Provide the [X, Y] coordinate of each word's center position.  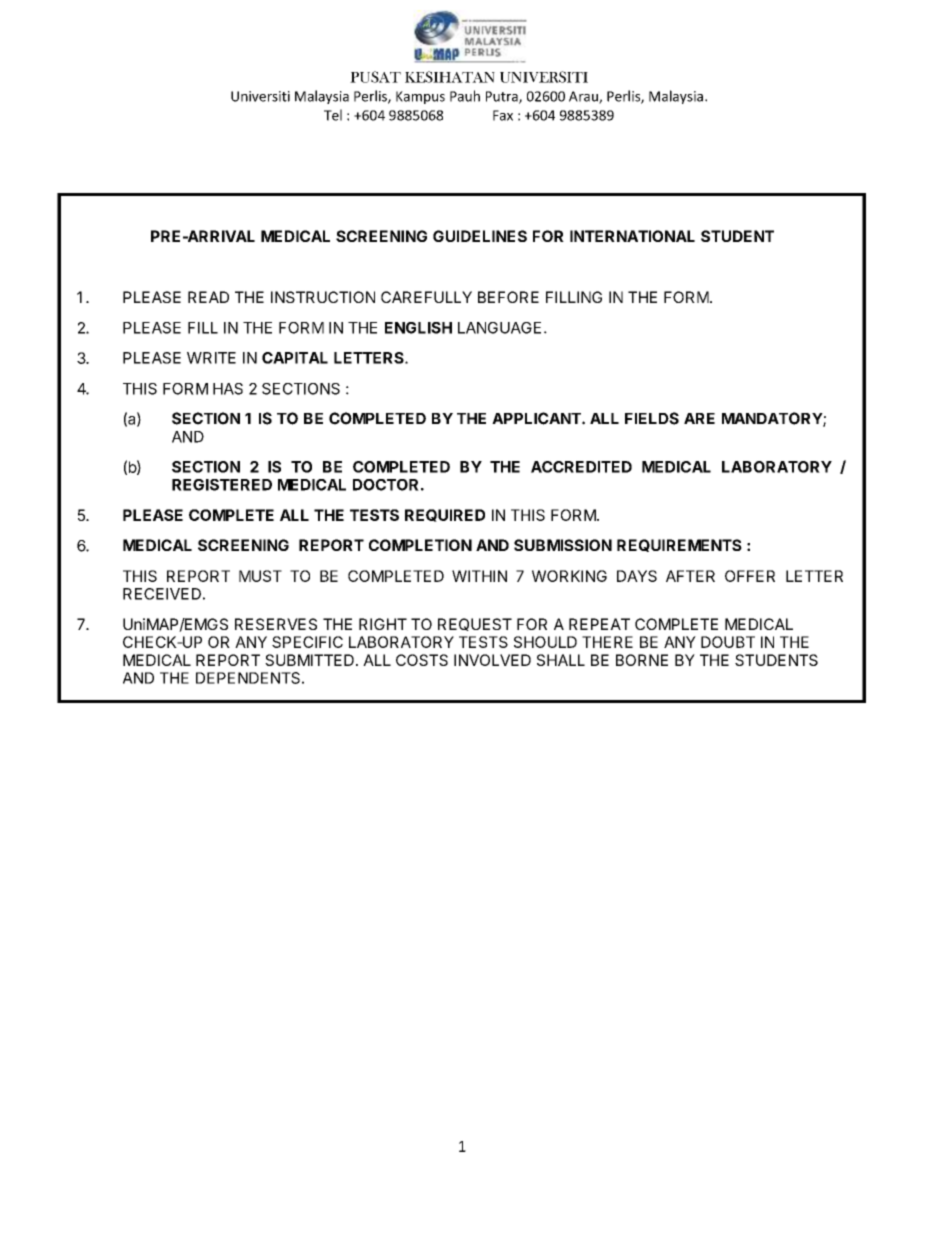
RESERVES [276, 624]
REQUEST [475, 624]
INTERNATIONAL [632, 236]
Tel [333, 115]
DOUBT [728, 642]
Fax [503, 115]
